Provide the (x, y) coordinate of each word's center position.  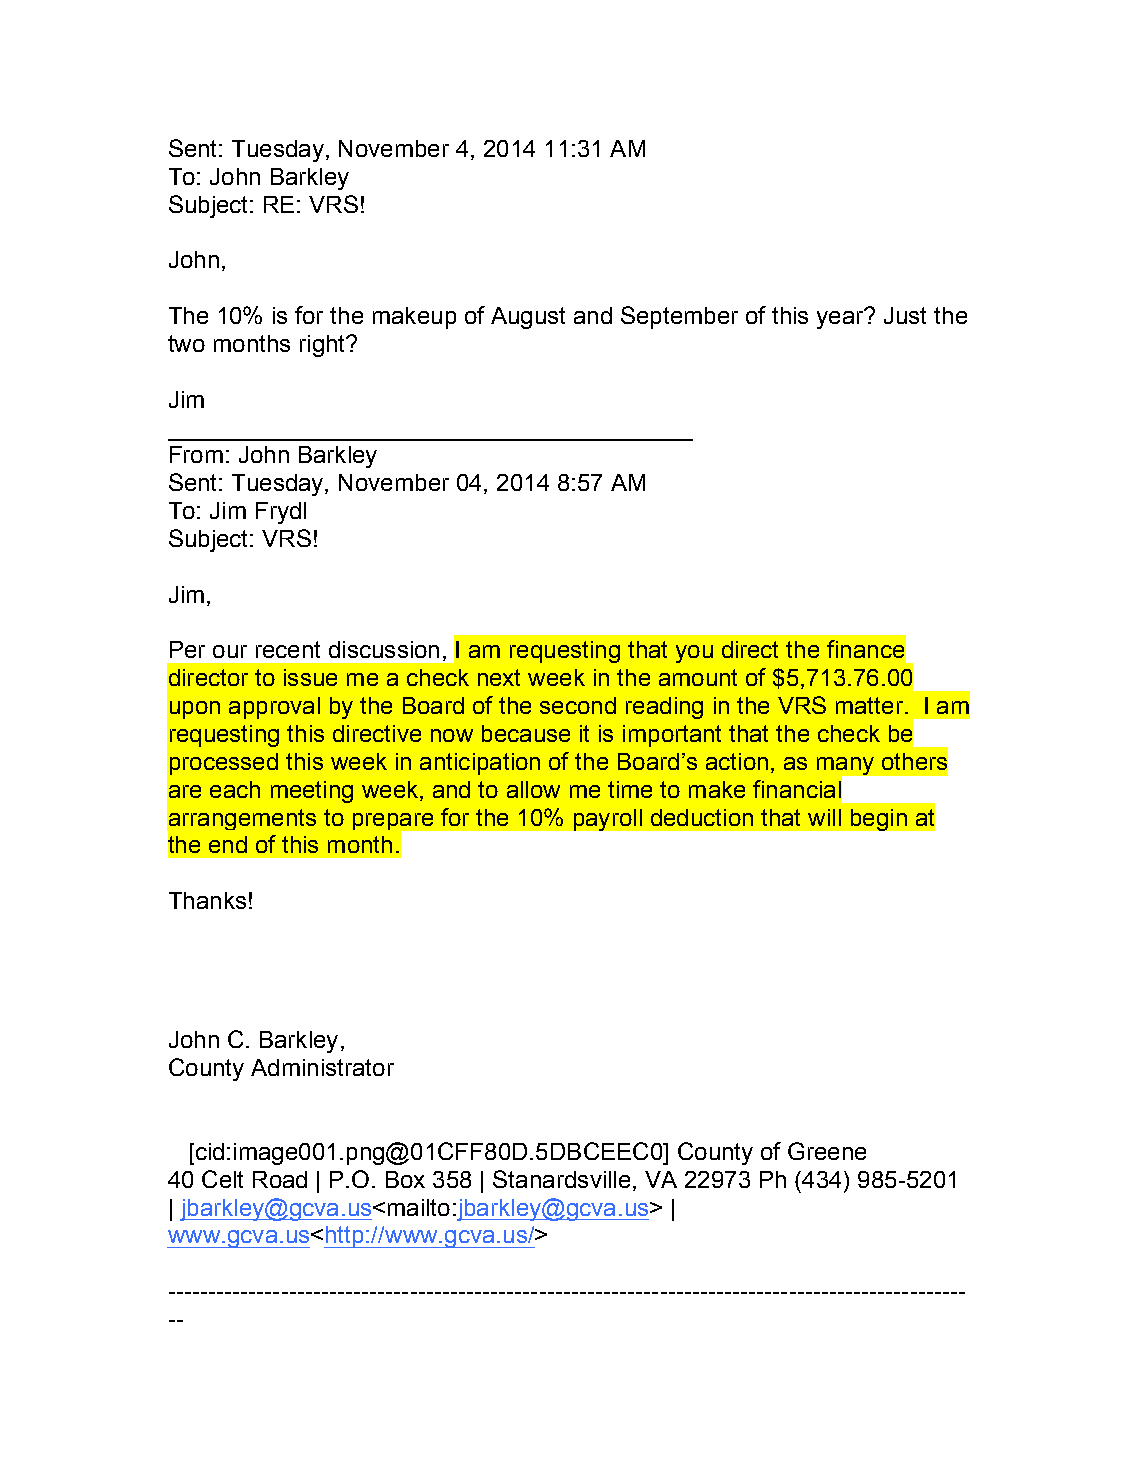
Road (280, 1179)
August (528, 318)
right (324, 346)
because (526, 733)
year (841, 319)
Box (405, 1179)
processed (224, 764)
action (737, 761)
